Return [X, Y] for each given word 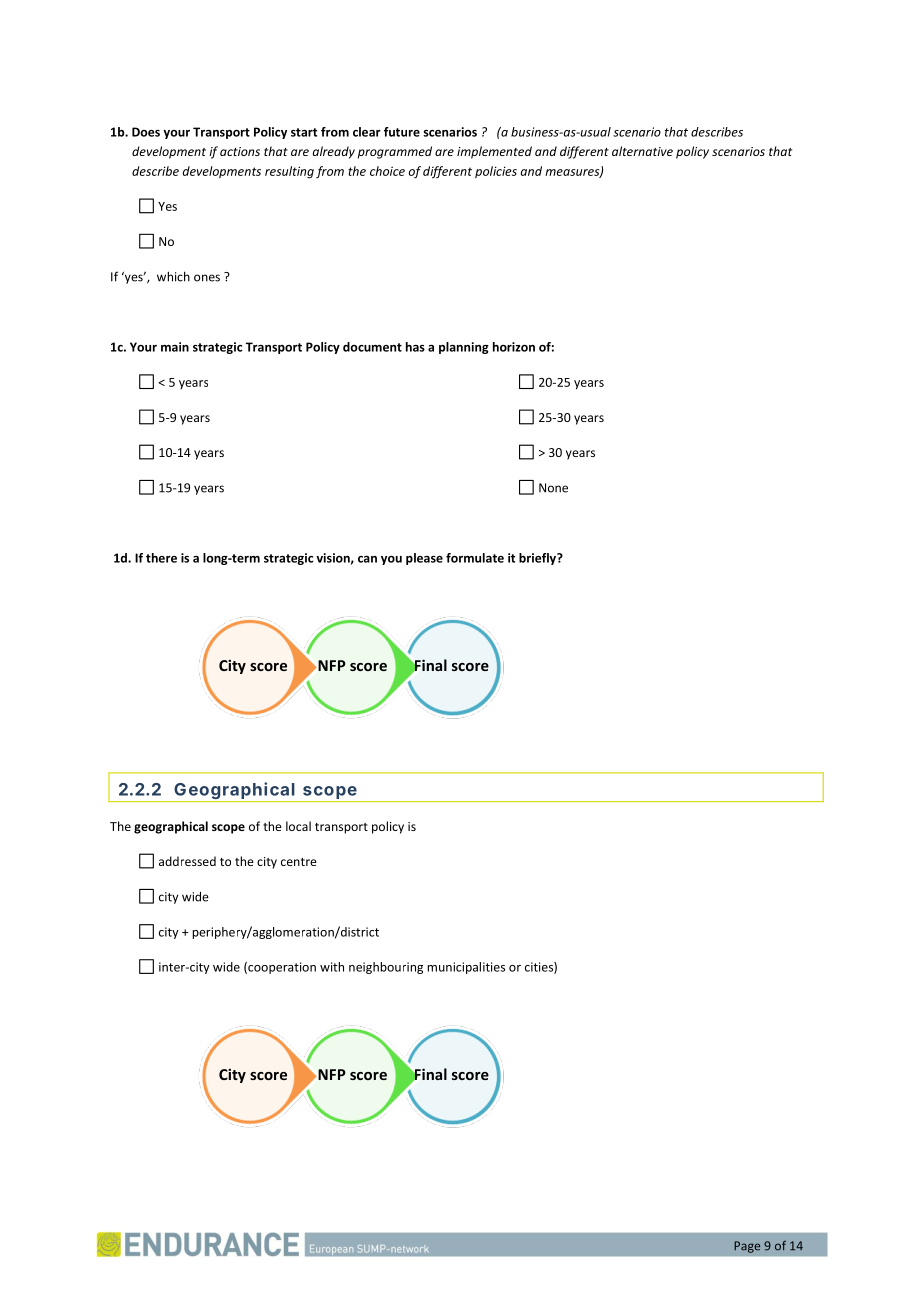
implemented [494, 152]
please [424, 559]
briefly [538, 559]
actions [240, 151]
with [332, 967]
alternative [642, 151]
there [161, 558]
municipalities [466, 968]
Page [747, 1247]
